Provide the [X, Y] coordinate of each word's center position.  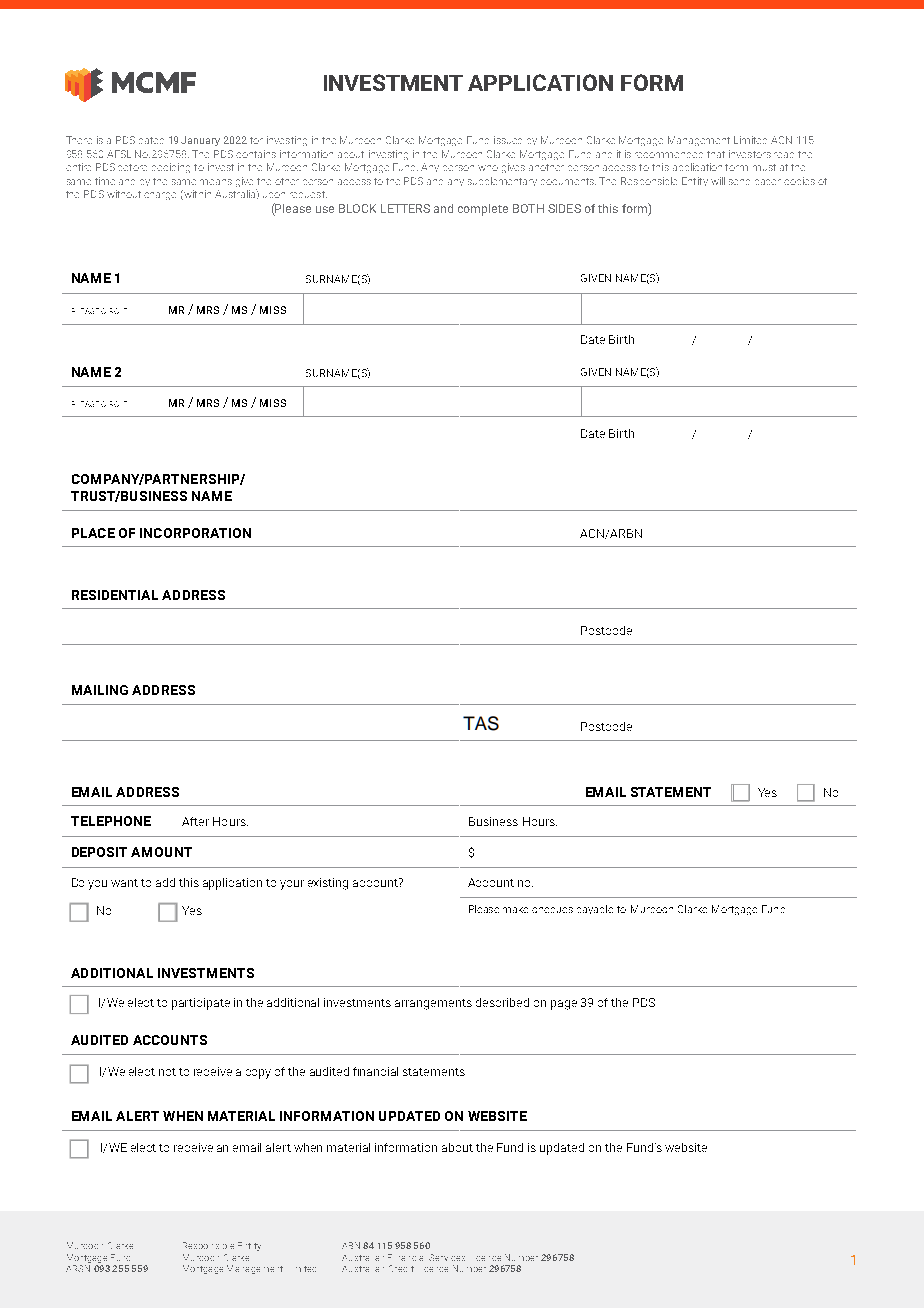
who [488, 168]
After [195, 821]
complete [483, 210]
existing [328, 884]
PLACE [93, 533]
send [739, 182]
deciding [171, 168]
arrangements [433, 1004]
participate [201, 1004]
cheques [552, 910]
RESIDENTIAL [115, 595]
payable [595, 909]
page [564, 1005]
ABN [351, 1245]
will [718, 181]
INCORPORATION [195, 533]
